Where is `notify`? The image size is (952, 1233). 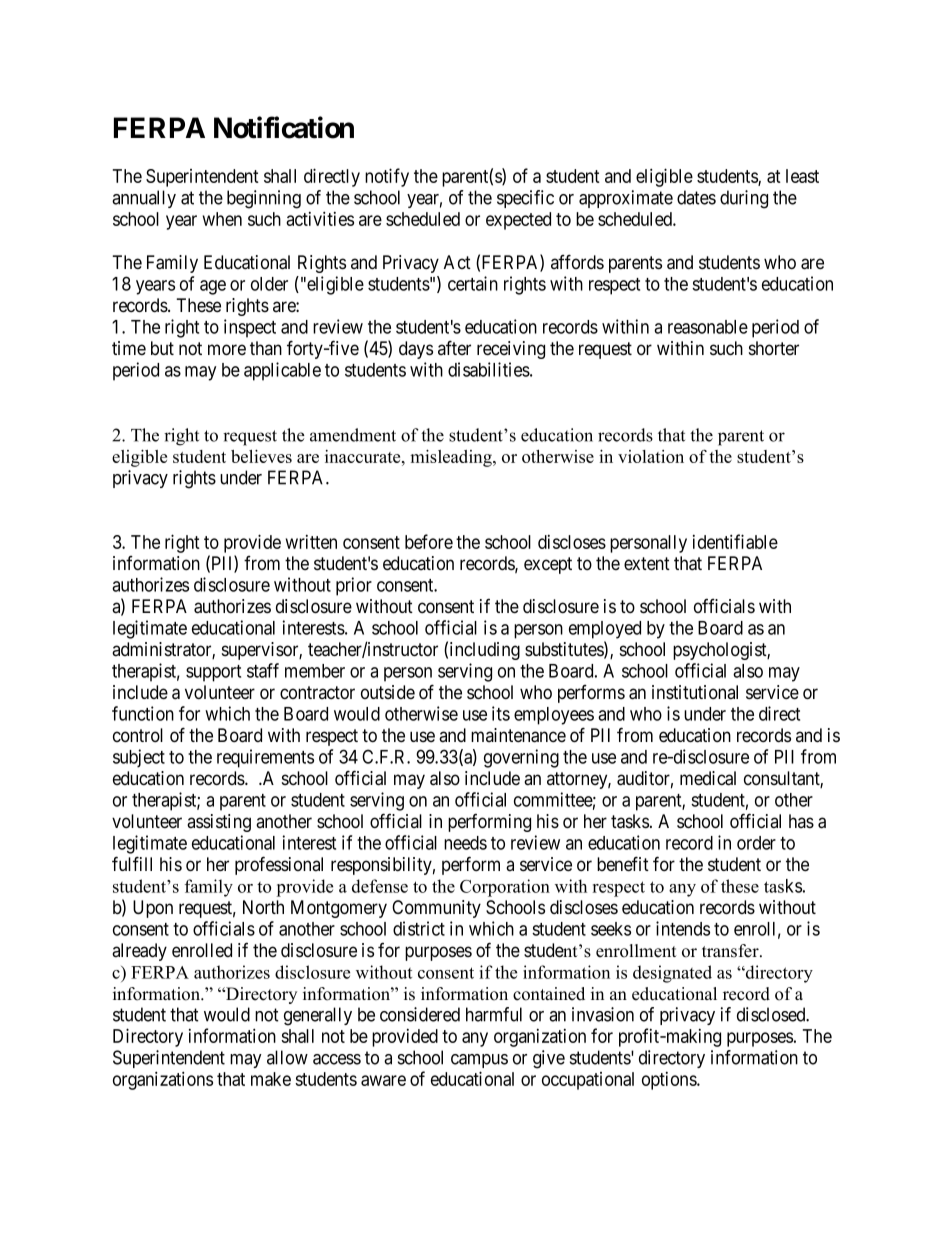 notify is located at coordinates (387, 177).
